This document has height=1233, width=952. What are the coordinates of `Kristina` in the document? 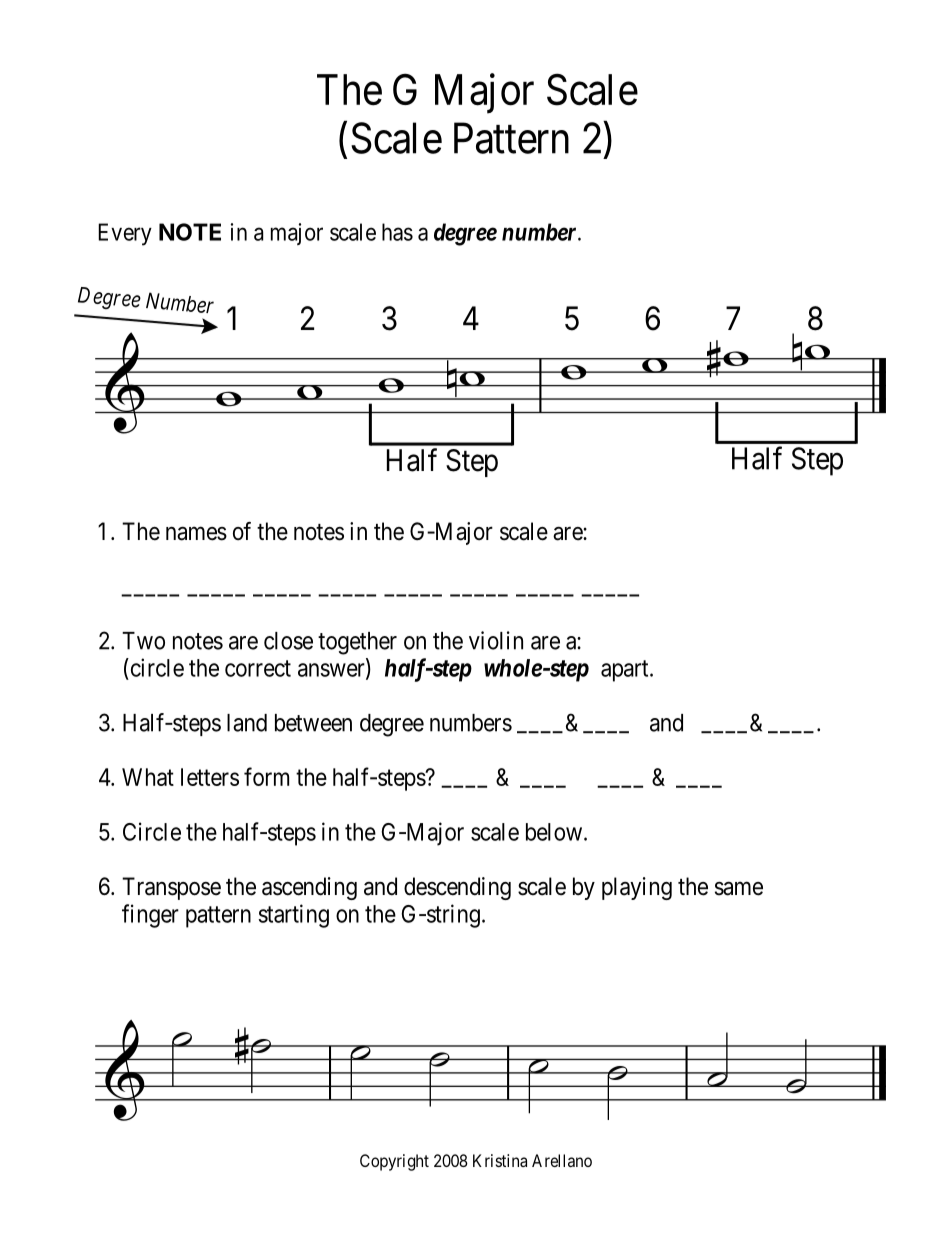 It's located at (500, 1160).
